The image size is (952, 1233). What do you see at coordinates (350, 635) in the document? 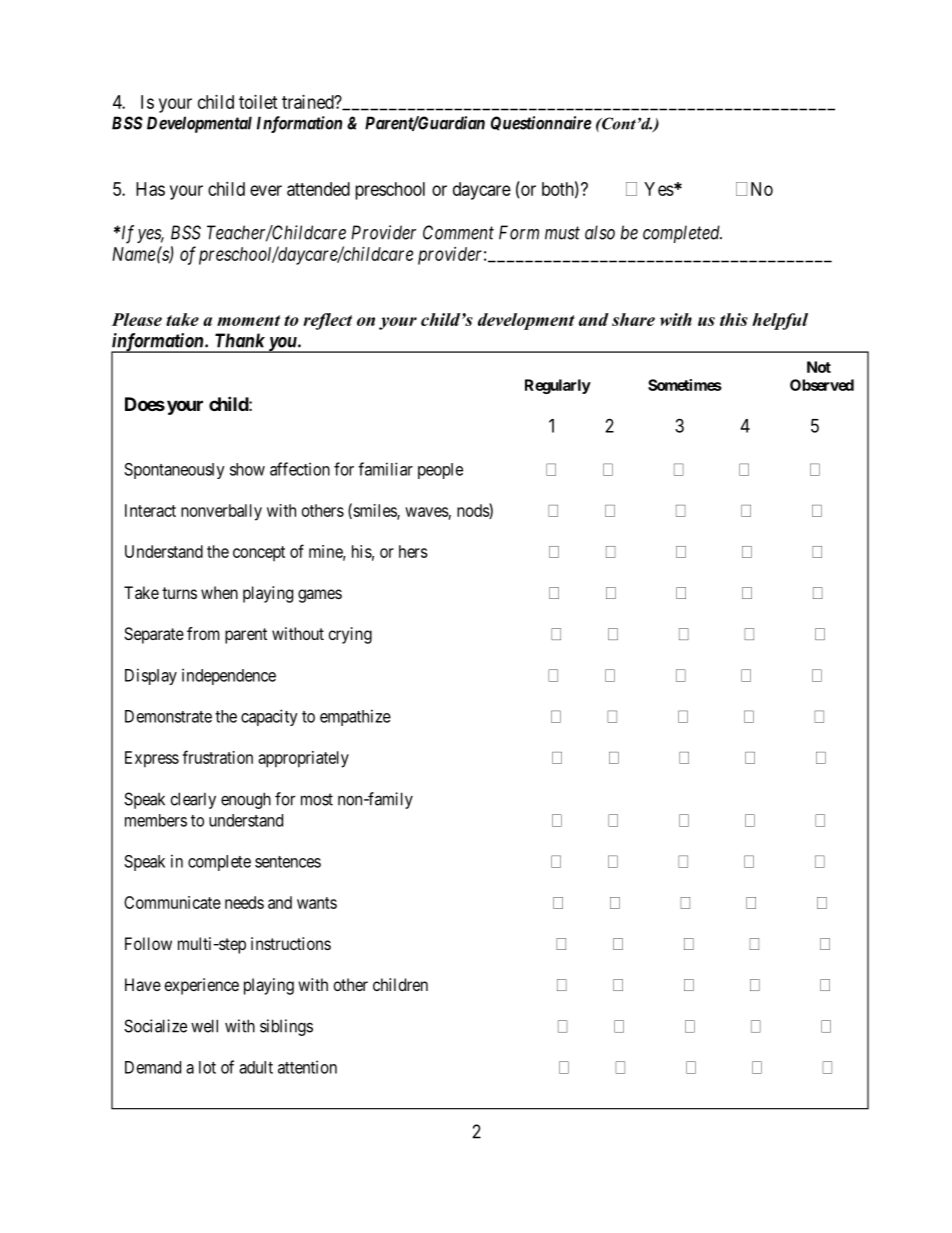
I see `crying` at bounding box center [350, 635].
